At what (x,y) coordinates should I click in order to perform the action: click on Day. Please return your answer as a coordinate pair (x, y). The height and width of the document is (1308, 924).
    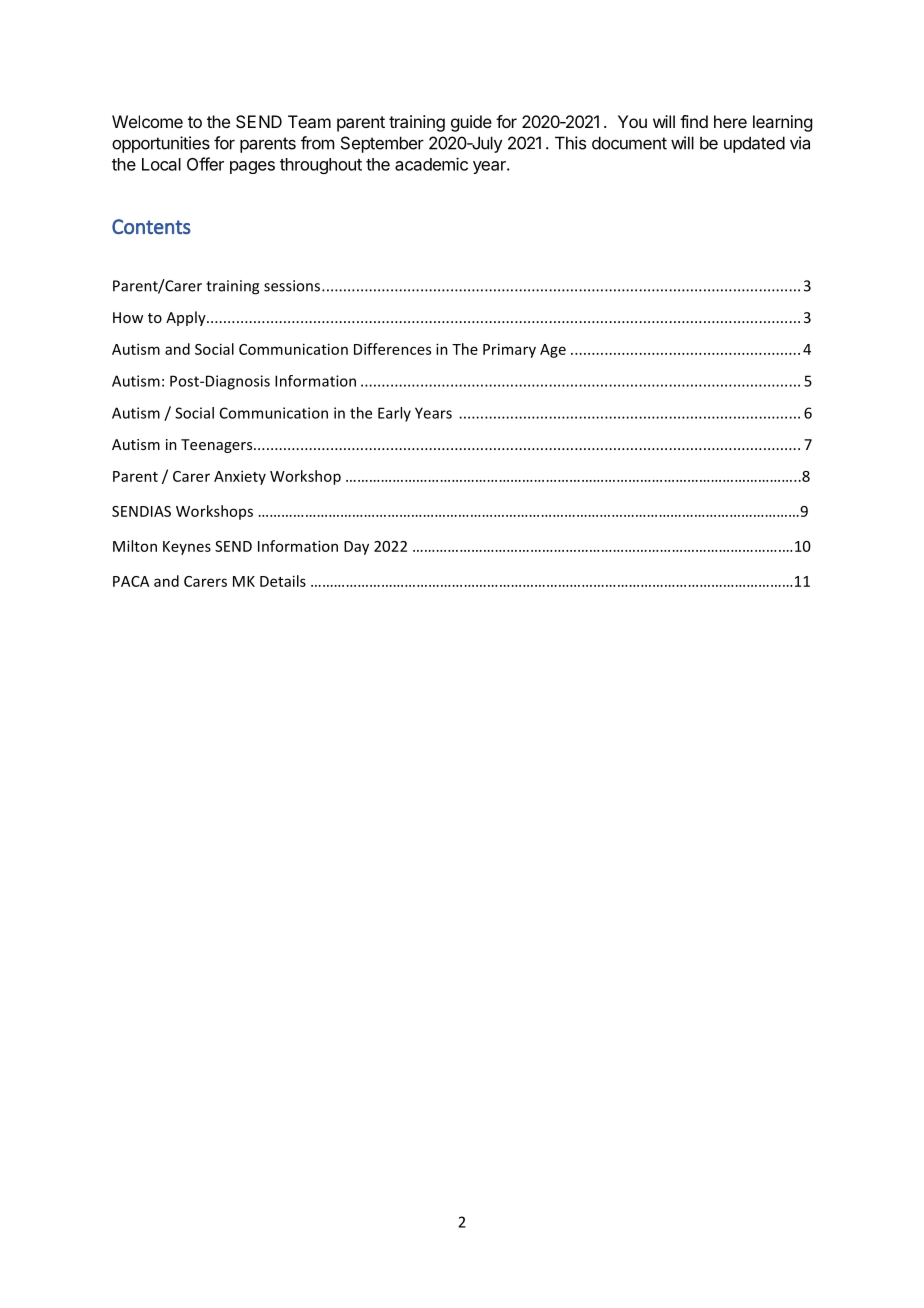
    Looking at the image, I should click on (356, 548).
